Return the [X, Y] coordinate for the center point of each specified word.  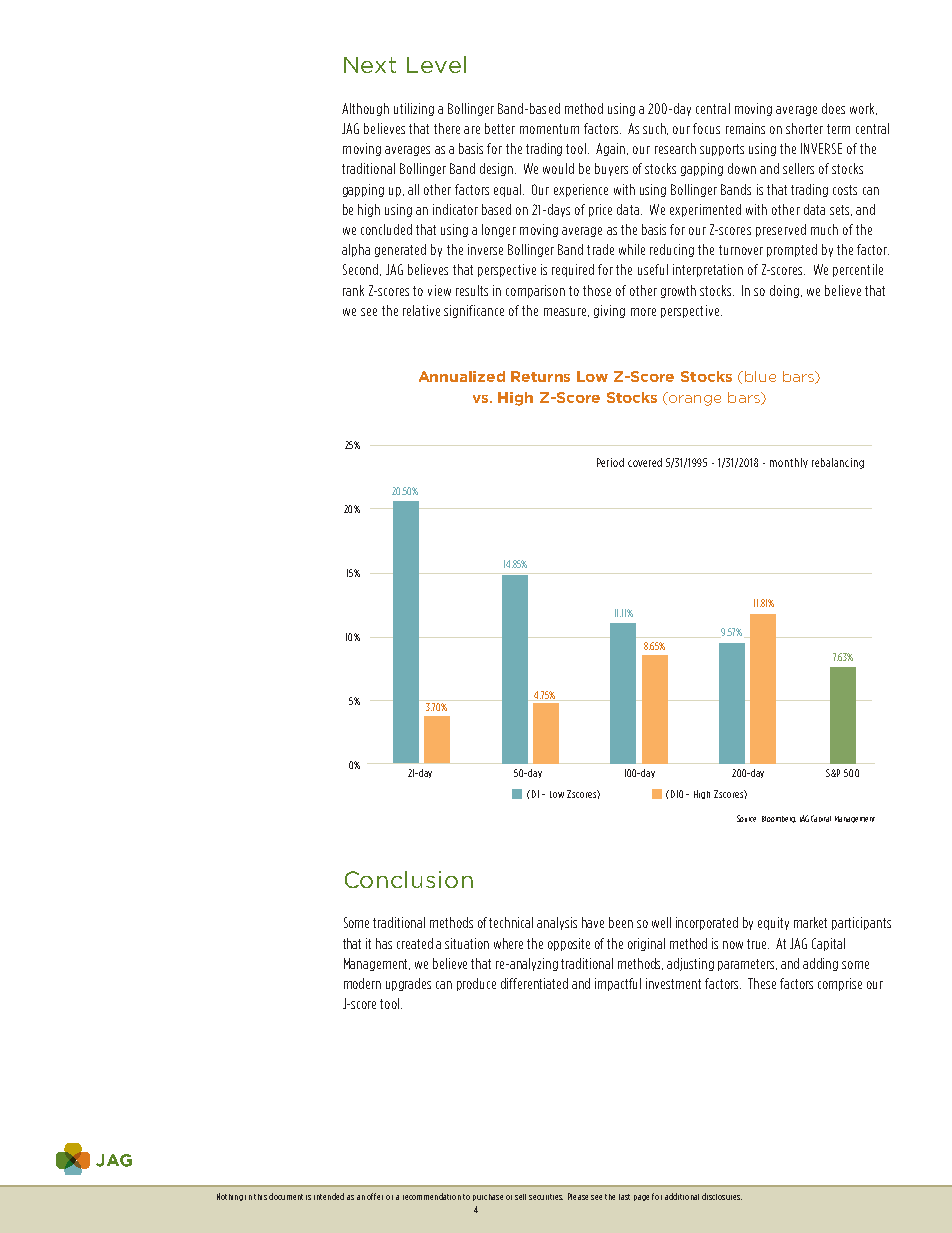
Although [365, 109]
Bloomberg [779, 819]
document [286, 1196]
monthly [789, 463]
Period [610, 462]
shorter [804, 128]
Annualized [462, 376]
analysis [557, 923]
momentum [549, 129]
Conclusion [409, 879]
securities [546, 1197]
